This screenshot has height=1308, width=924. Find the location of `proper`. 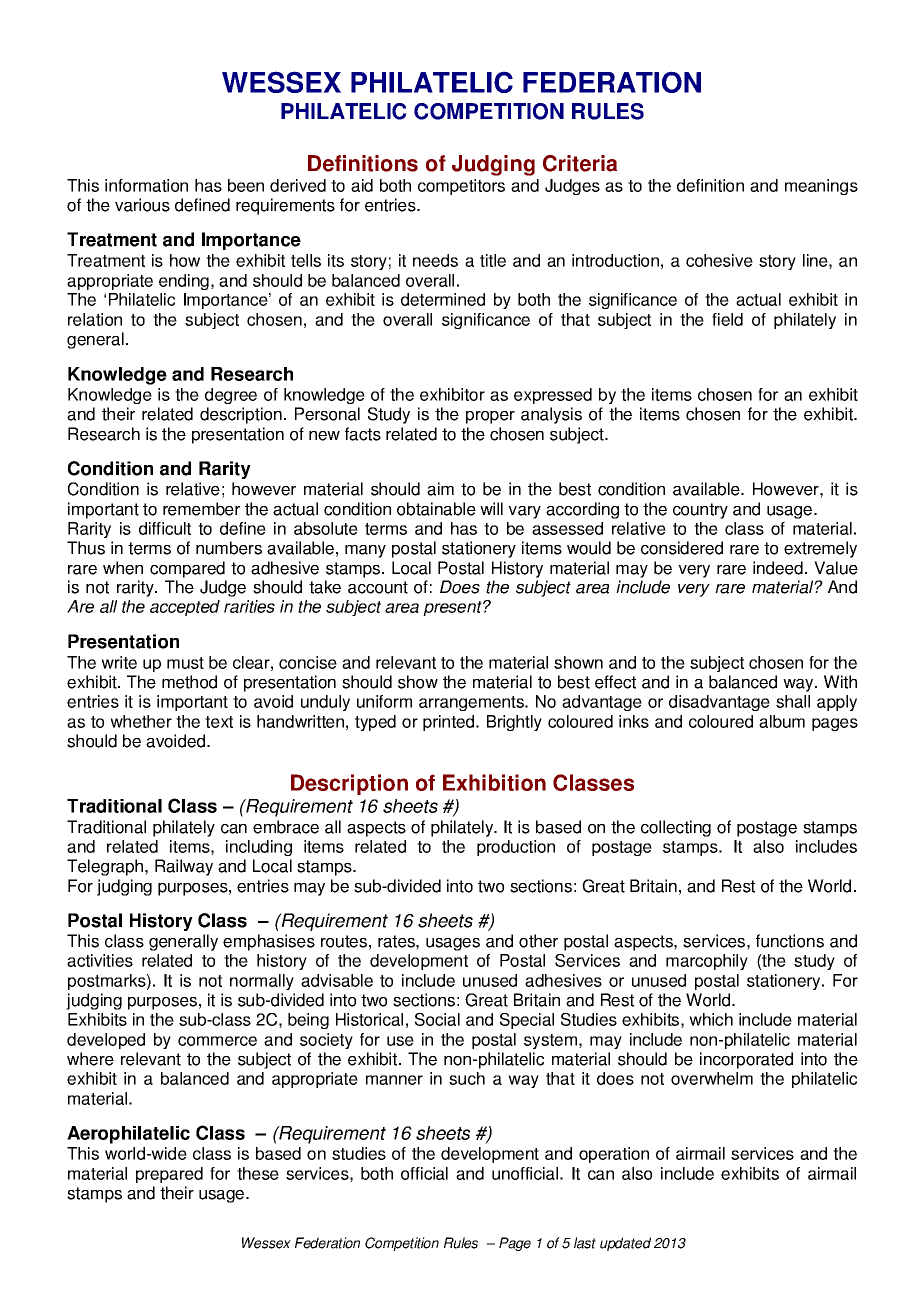

proper is located at coordinates (490, 417).
